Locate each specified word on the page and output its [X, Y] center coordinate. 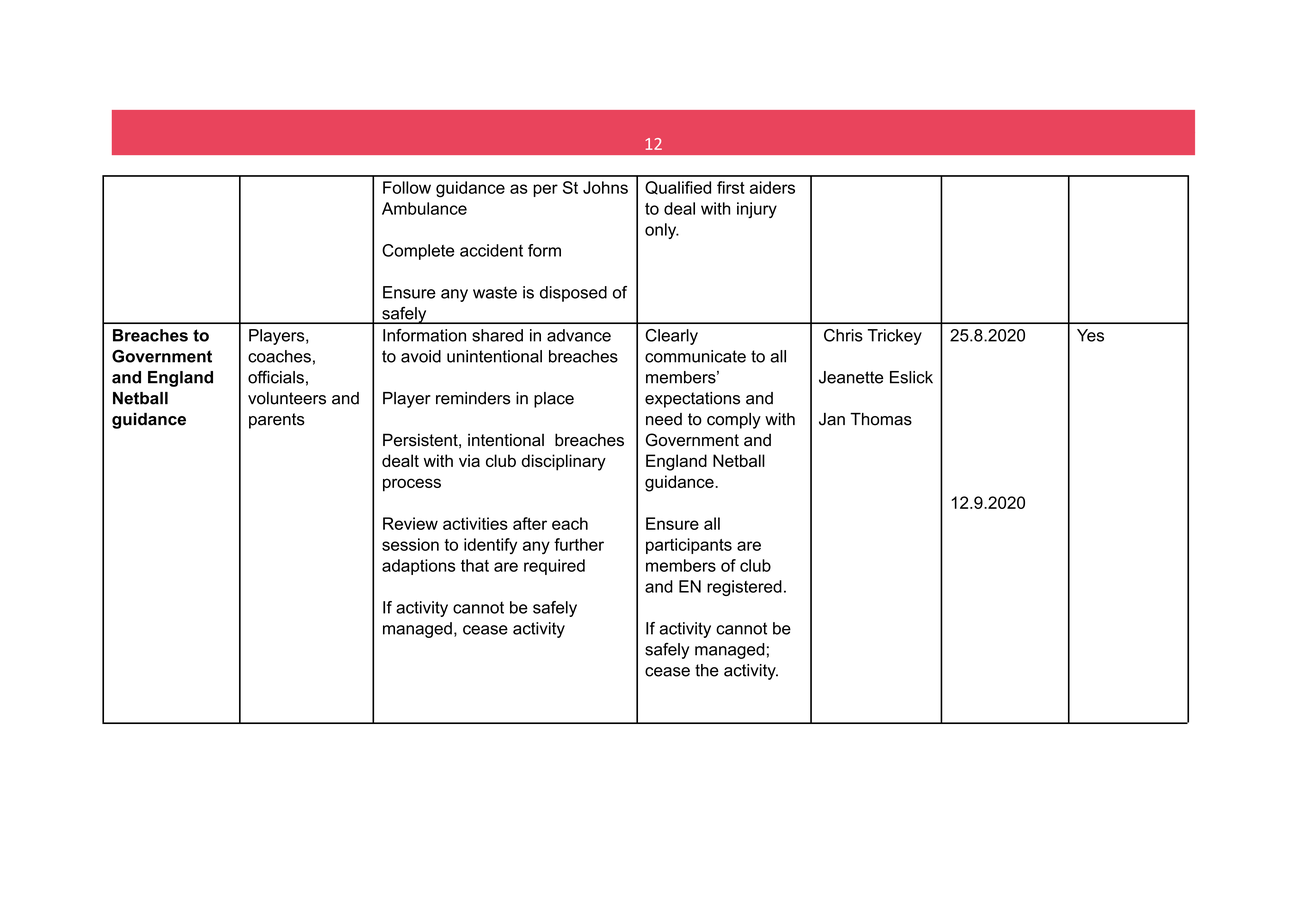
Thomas [881, 419]
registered [744, 588]
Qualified [678, 188]
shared [497, 335]
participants [689, 546]
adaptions [418, 567]
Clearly [671, 337]
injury [757, 210]
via [469, 460]
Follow [407, 187]
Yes [1090, 335]
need [664, 419]
